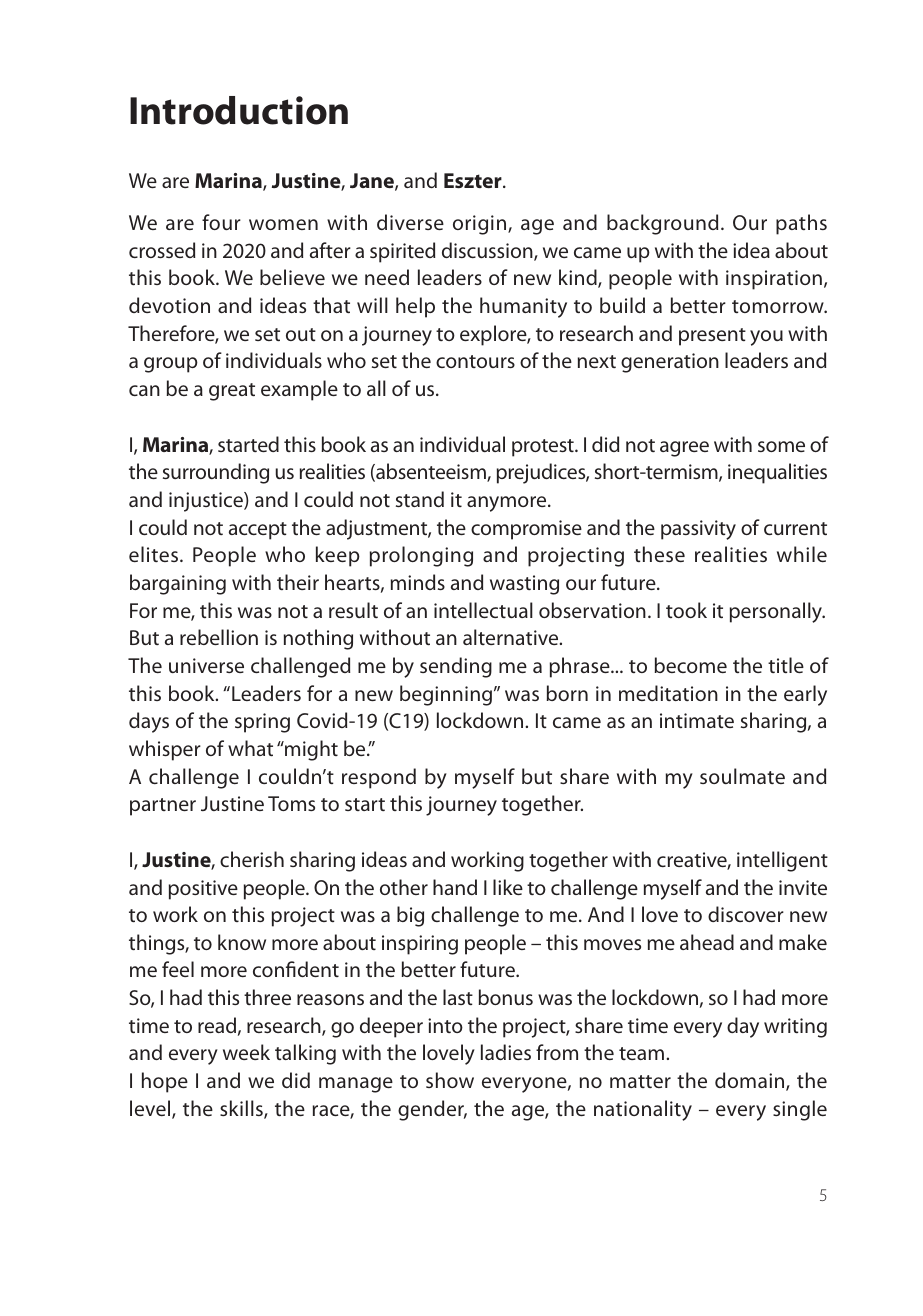 Image resolution: width=923 pixels, height=1316 pixels. Describe the element at coordinates (483, 610) in the document. I see `intellectual` at that location.
